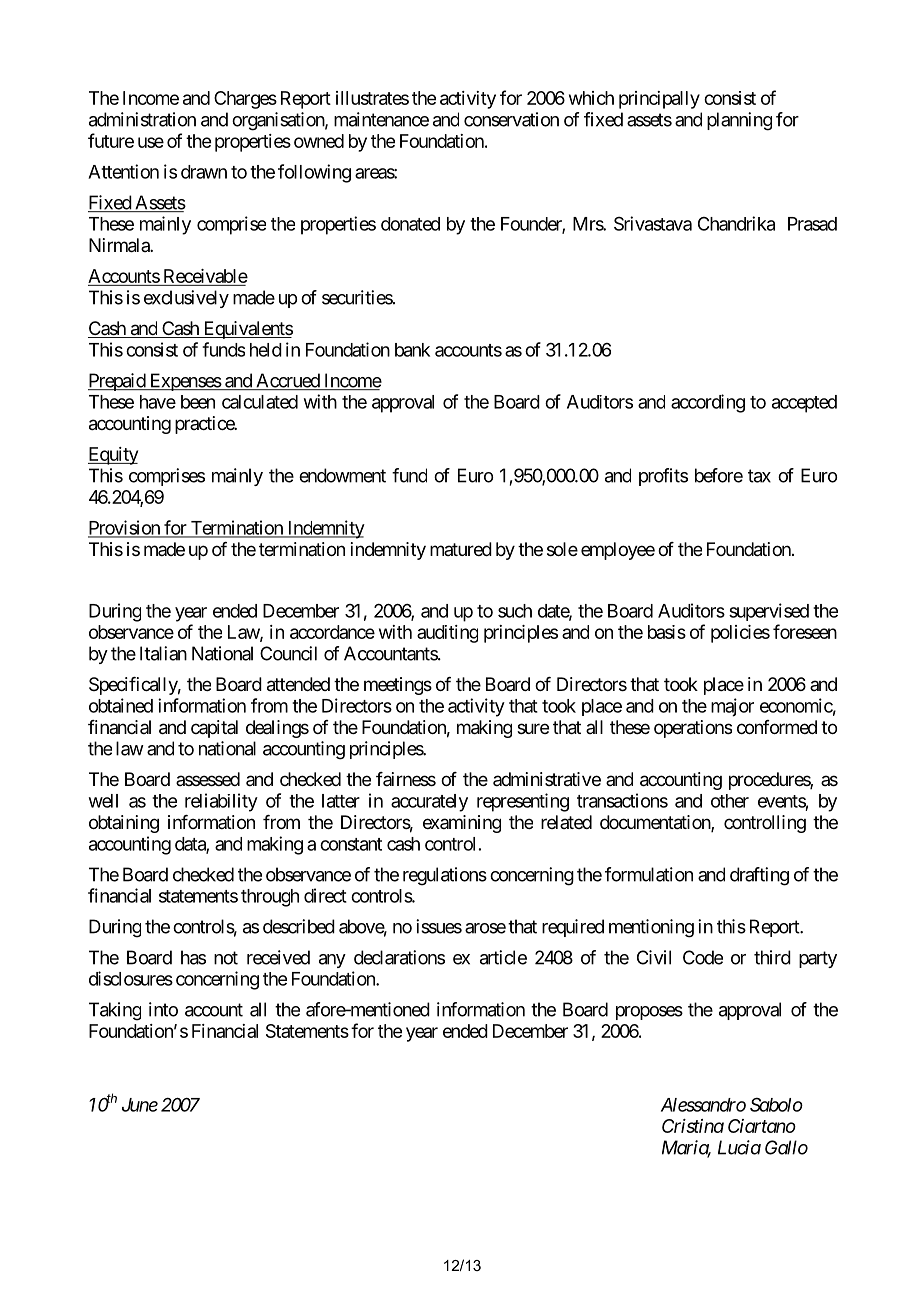 The height and width of the image is (1308, 924). Describe the element at coordinates (214, 729) in the image. I see `capital` at that location.
